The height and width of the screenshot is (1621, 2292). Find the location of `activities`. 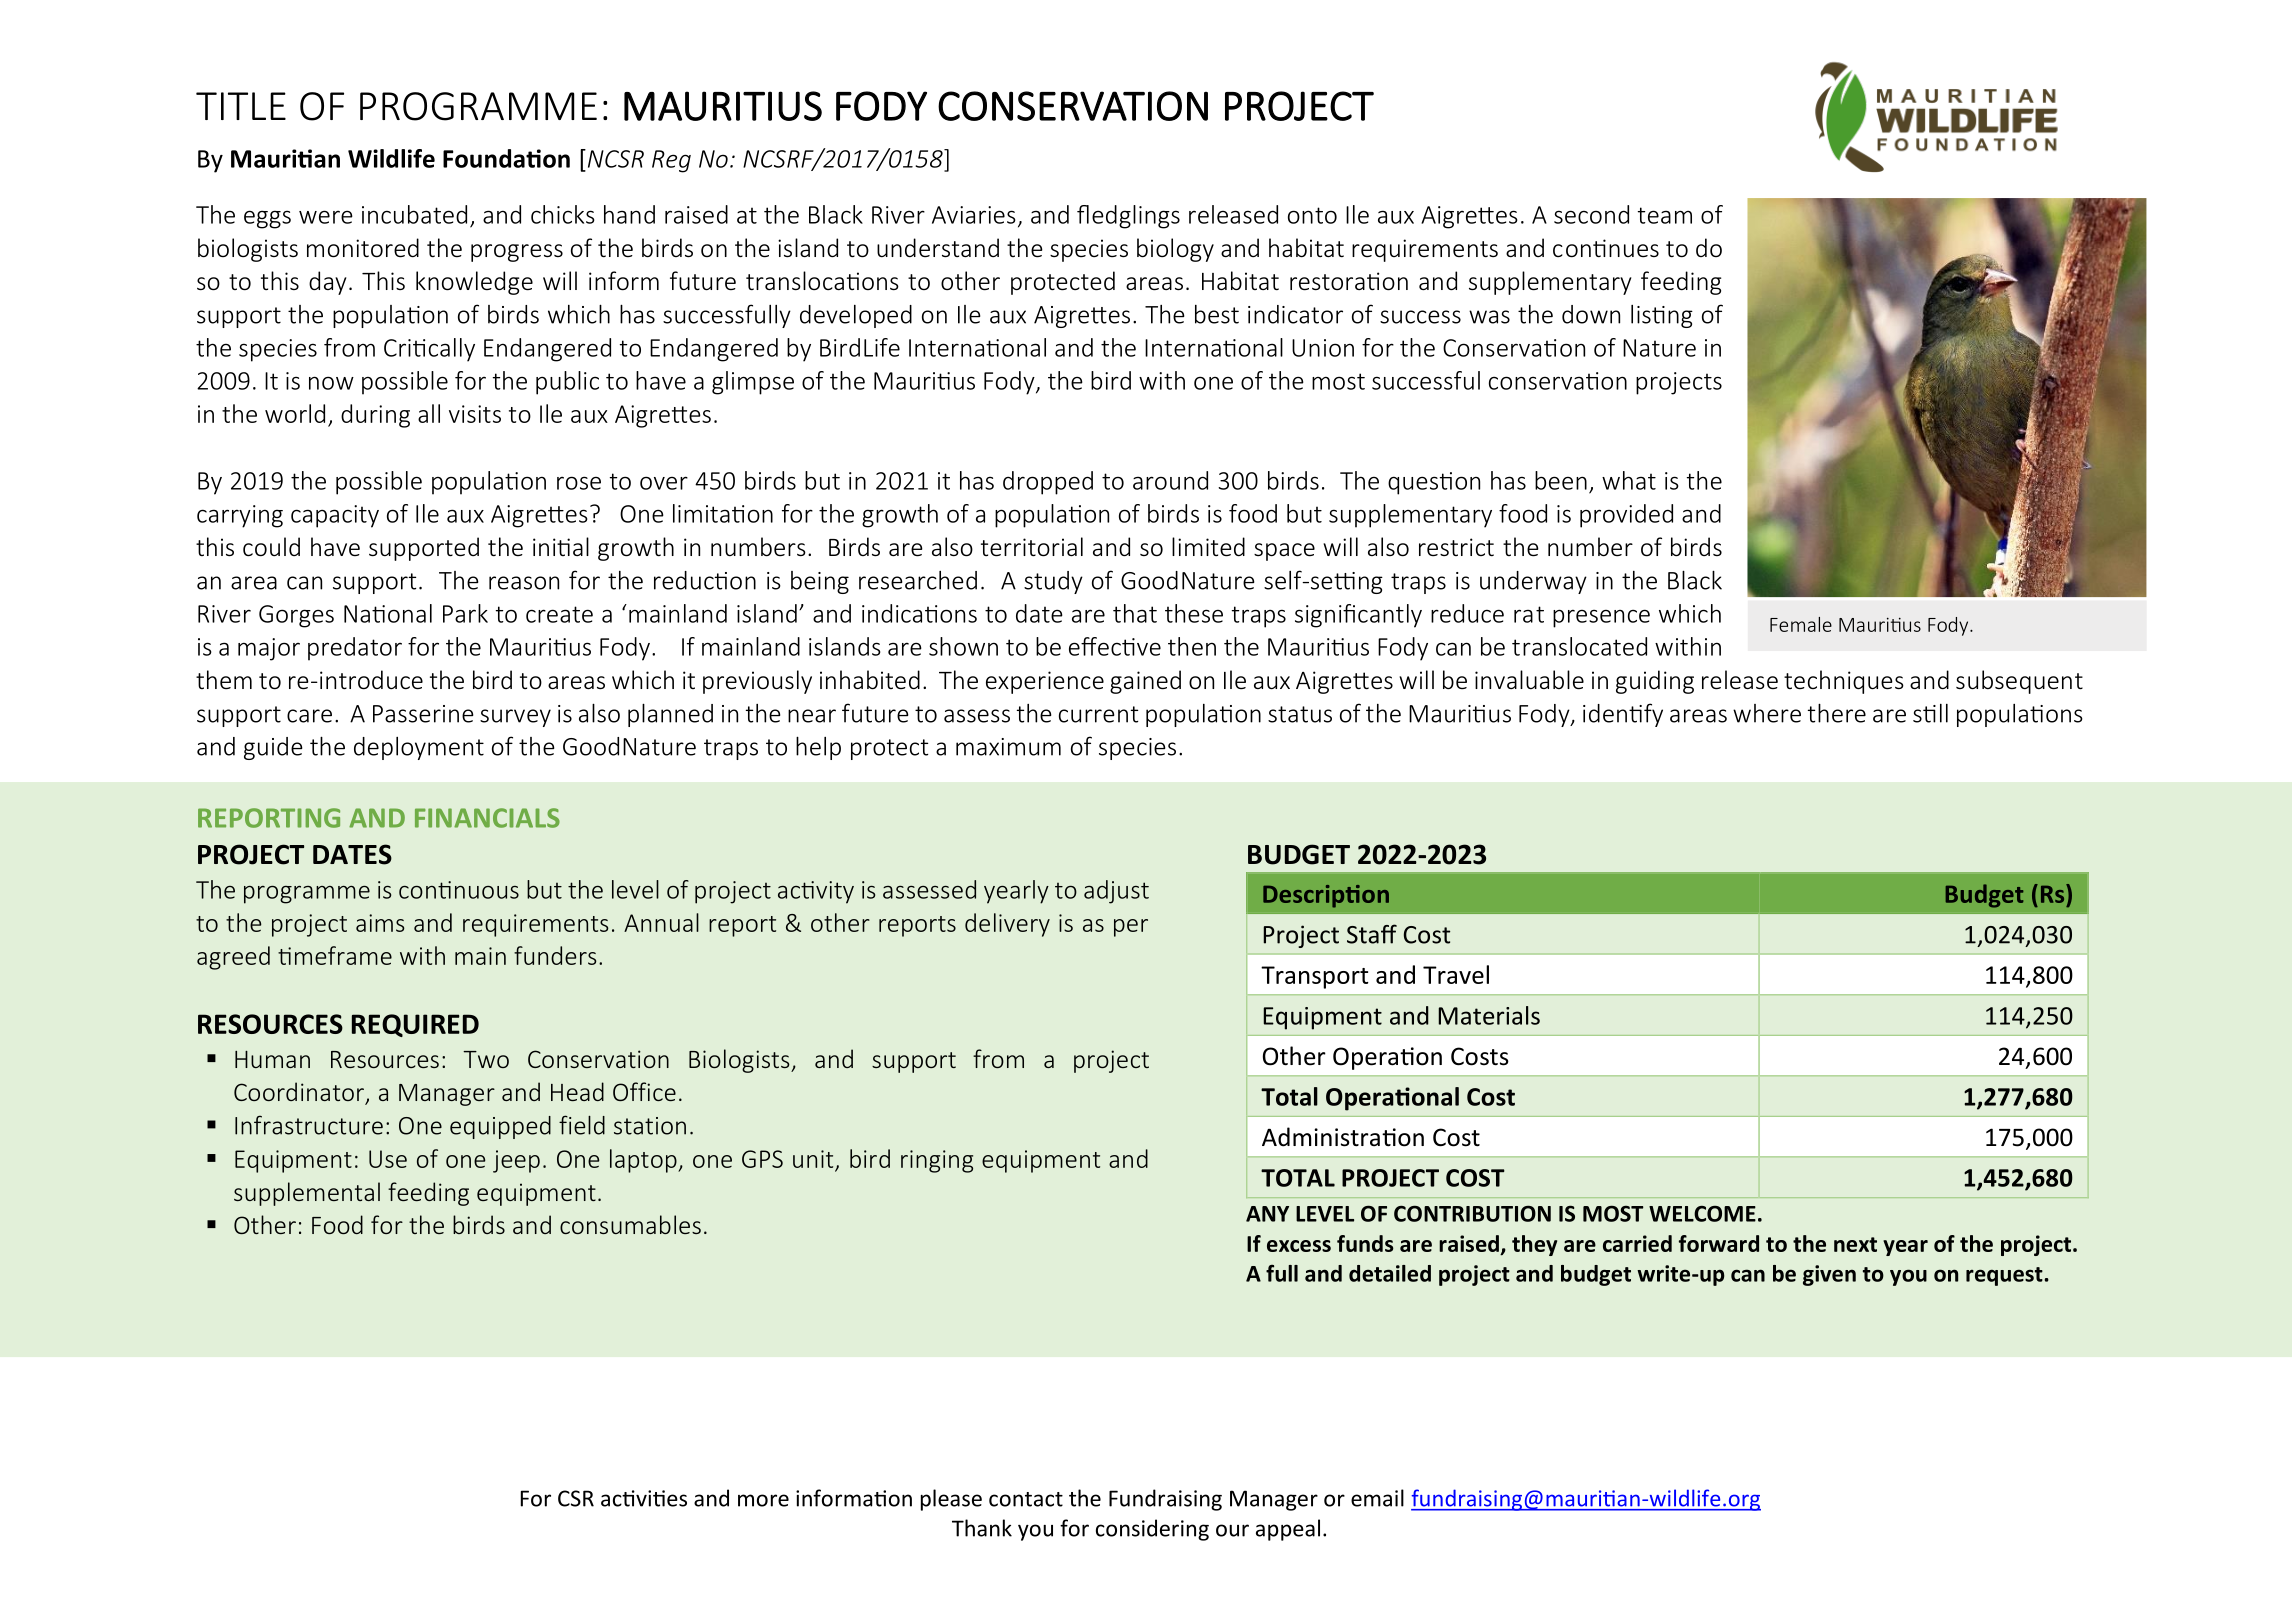

activities is located at coordinates (644, 1498).
